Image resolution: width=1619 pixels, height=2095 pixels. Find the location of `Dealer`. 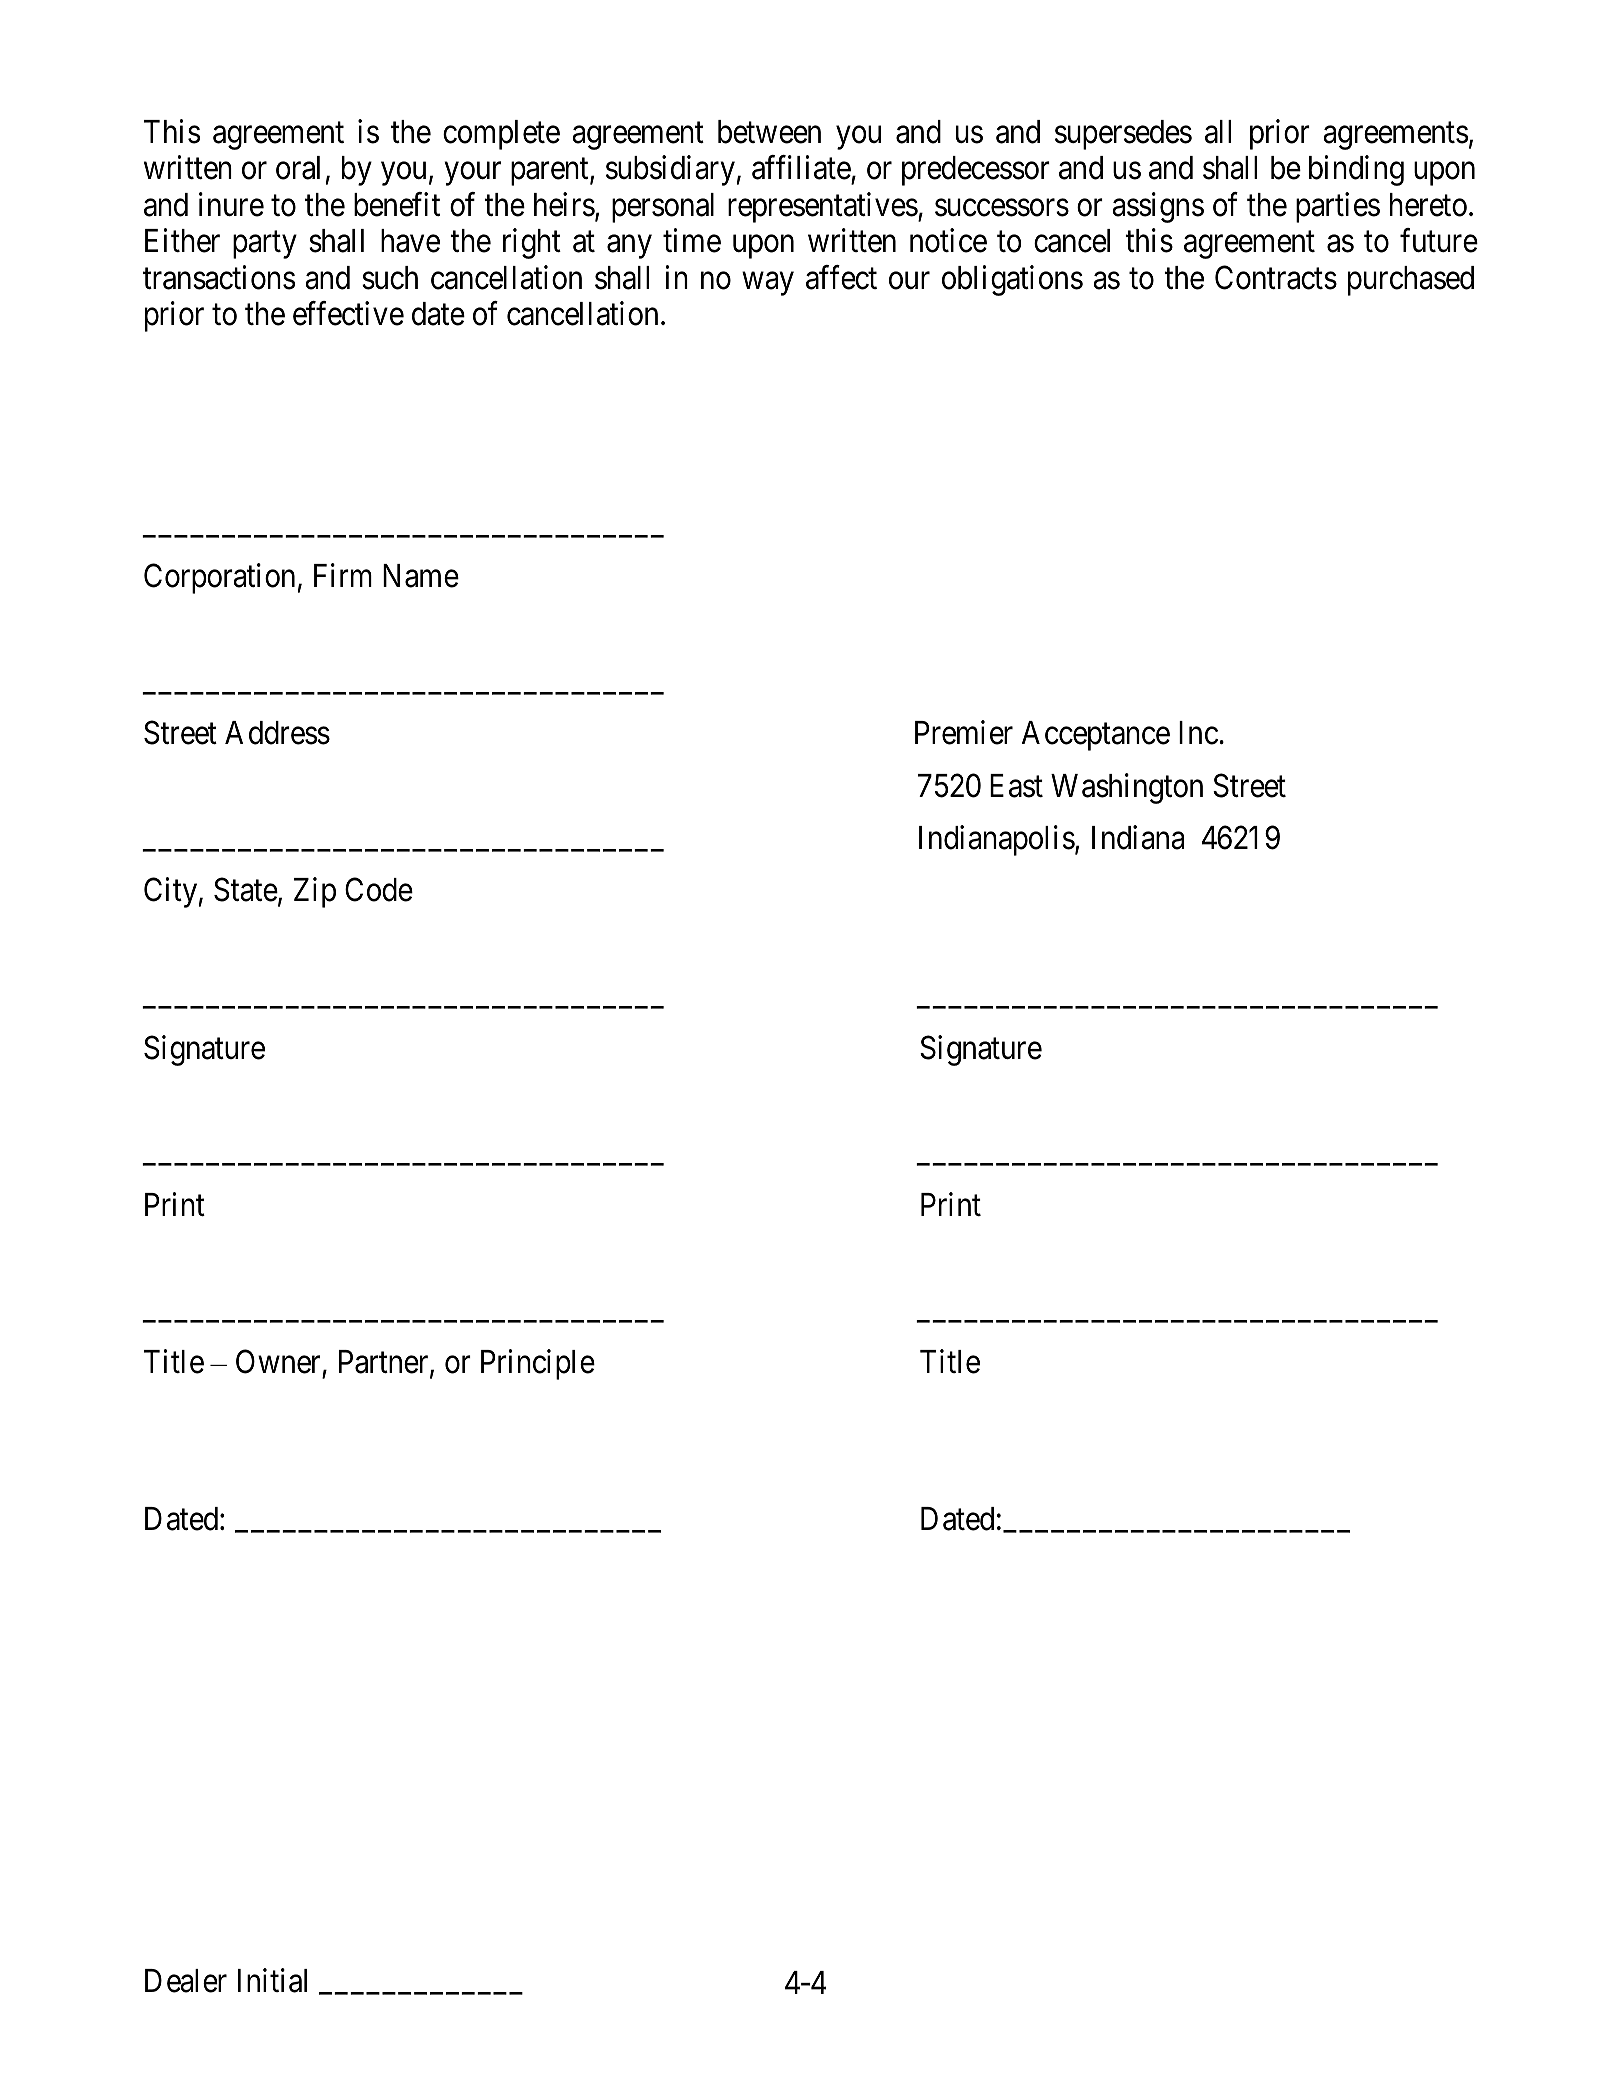

Dealer is located at coordinates (186, 1981).
